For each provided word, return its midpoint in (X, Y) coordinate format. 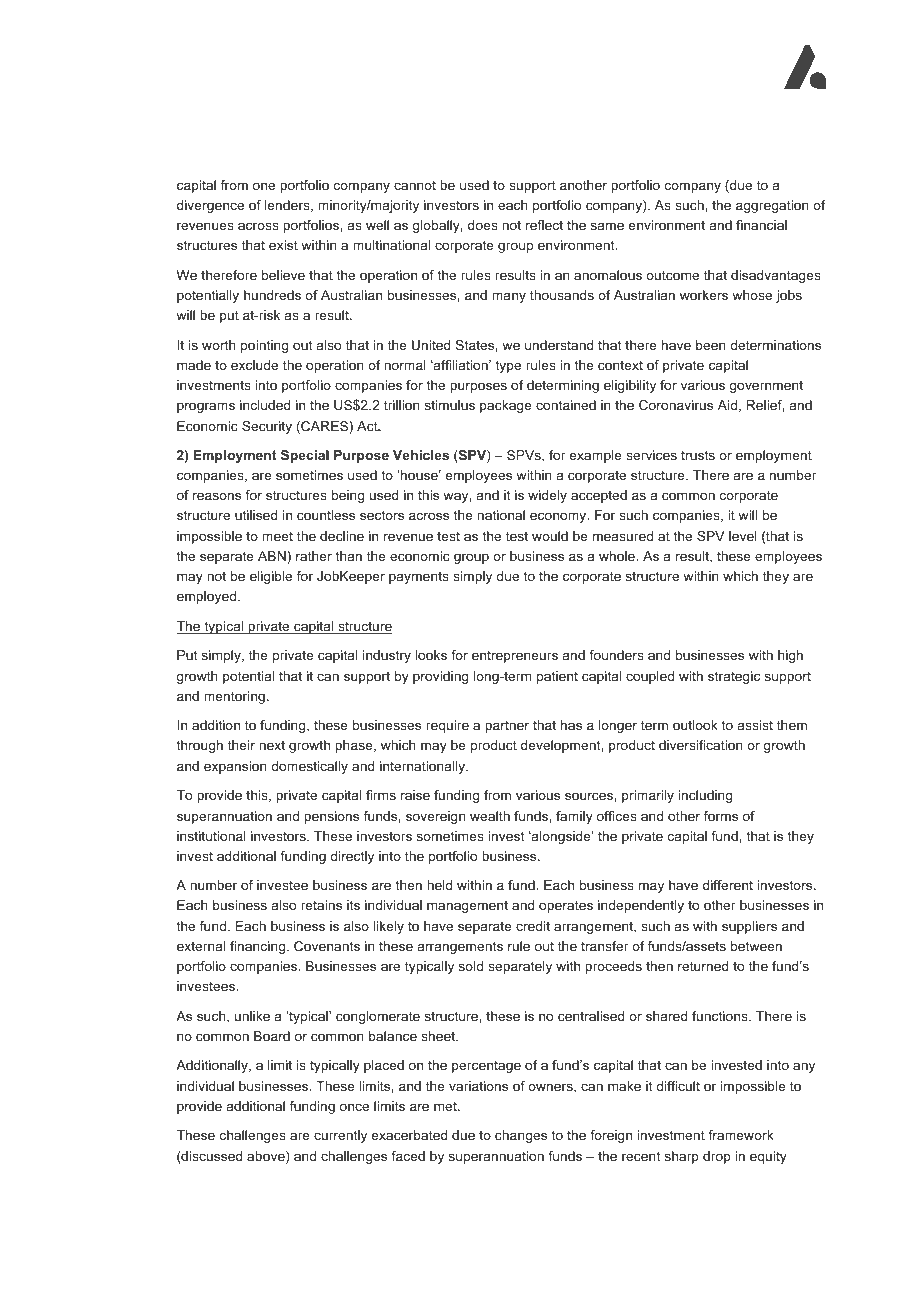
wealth (490, 816)
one (264, 186)
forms (721, 816)
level (743, 536)
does (483, 225)
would (550, 536)
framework (741, 1135)
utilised (256, 515)
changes (521, 1136)
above (267, 1157)
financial (761, 225)
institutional (211, 836)
